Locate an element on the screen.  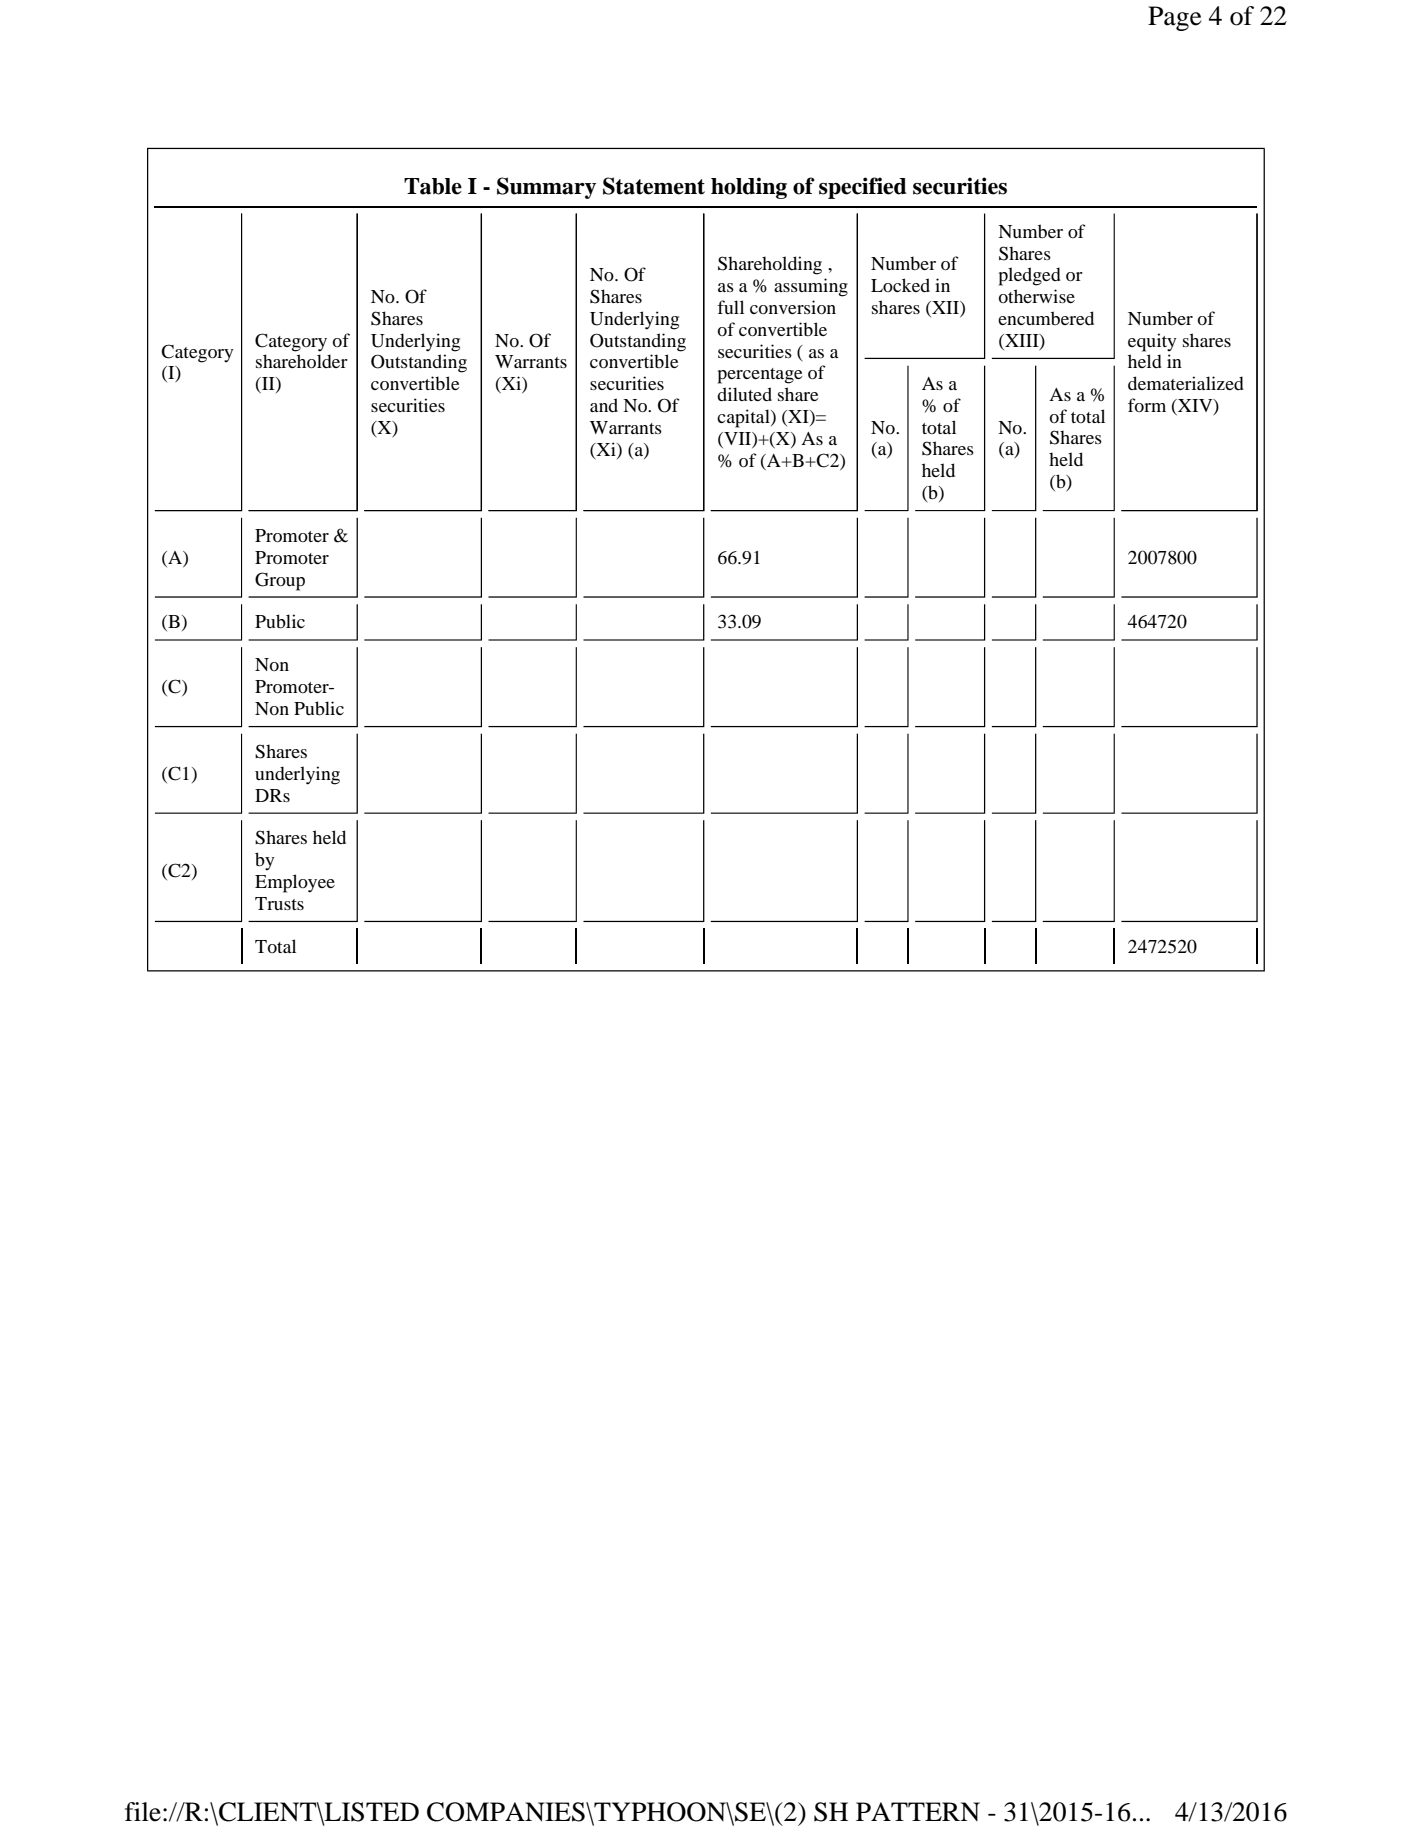
dematerialized is located at coordinates (1186, 383).
